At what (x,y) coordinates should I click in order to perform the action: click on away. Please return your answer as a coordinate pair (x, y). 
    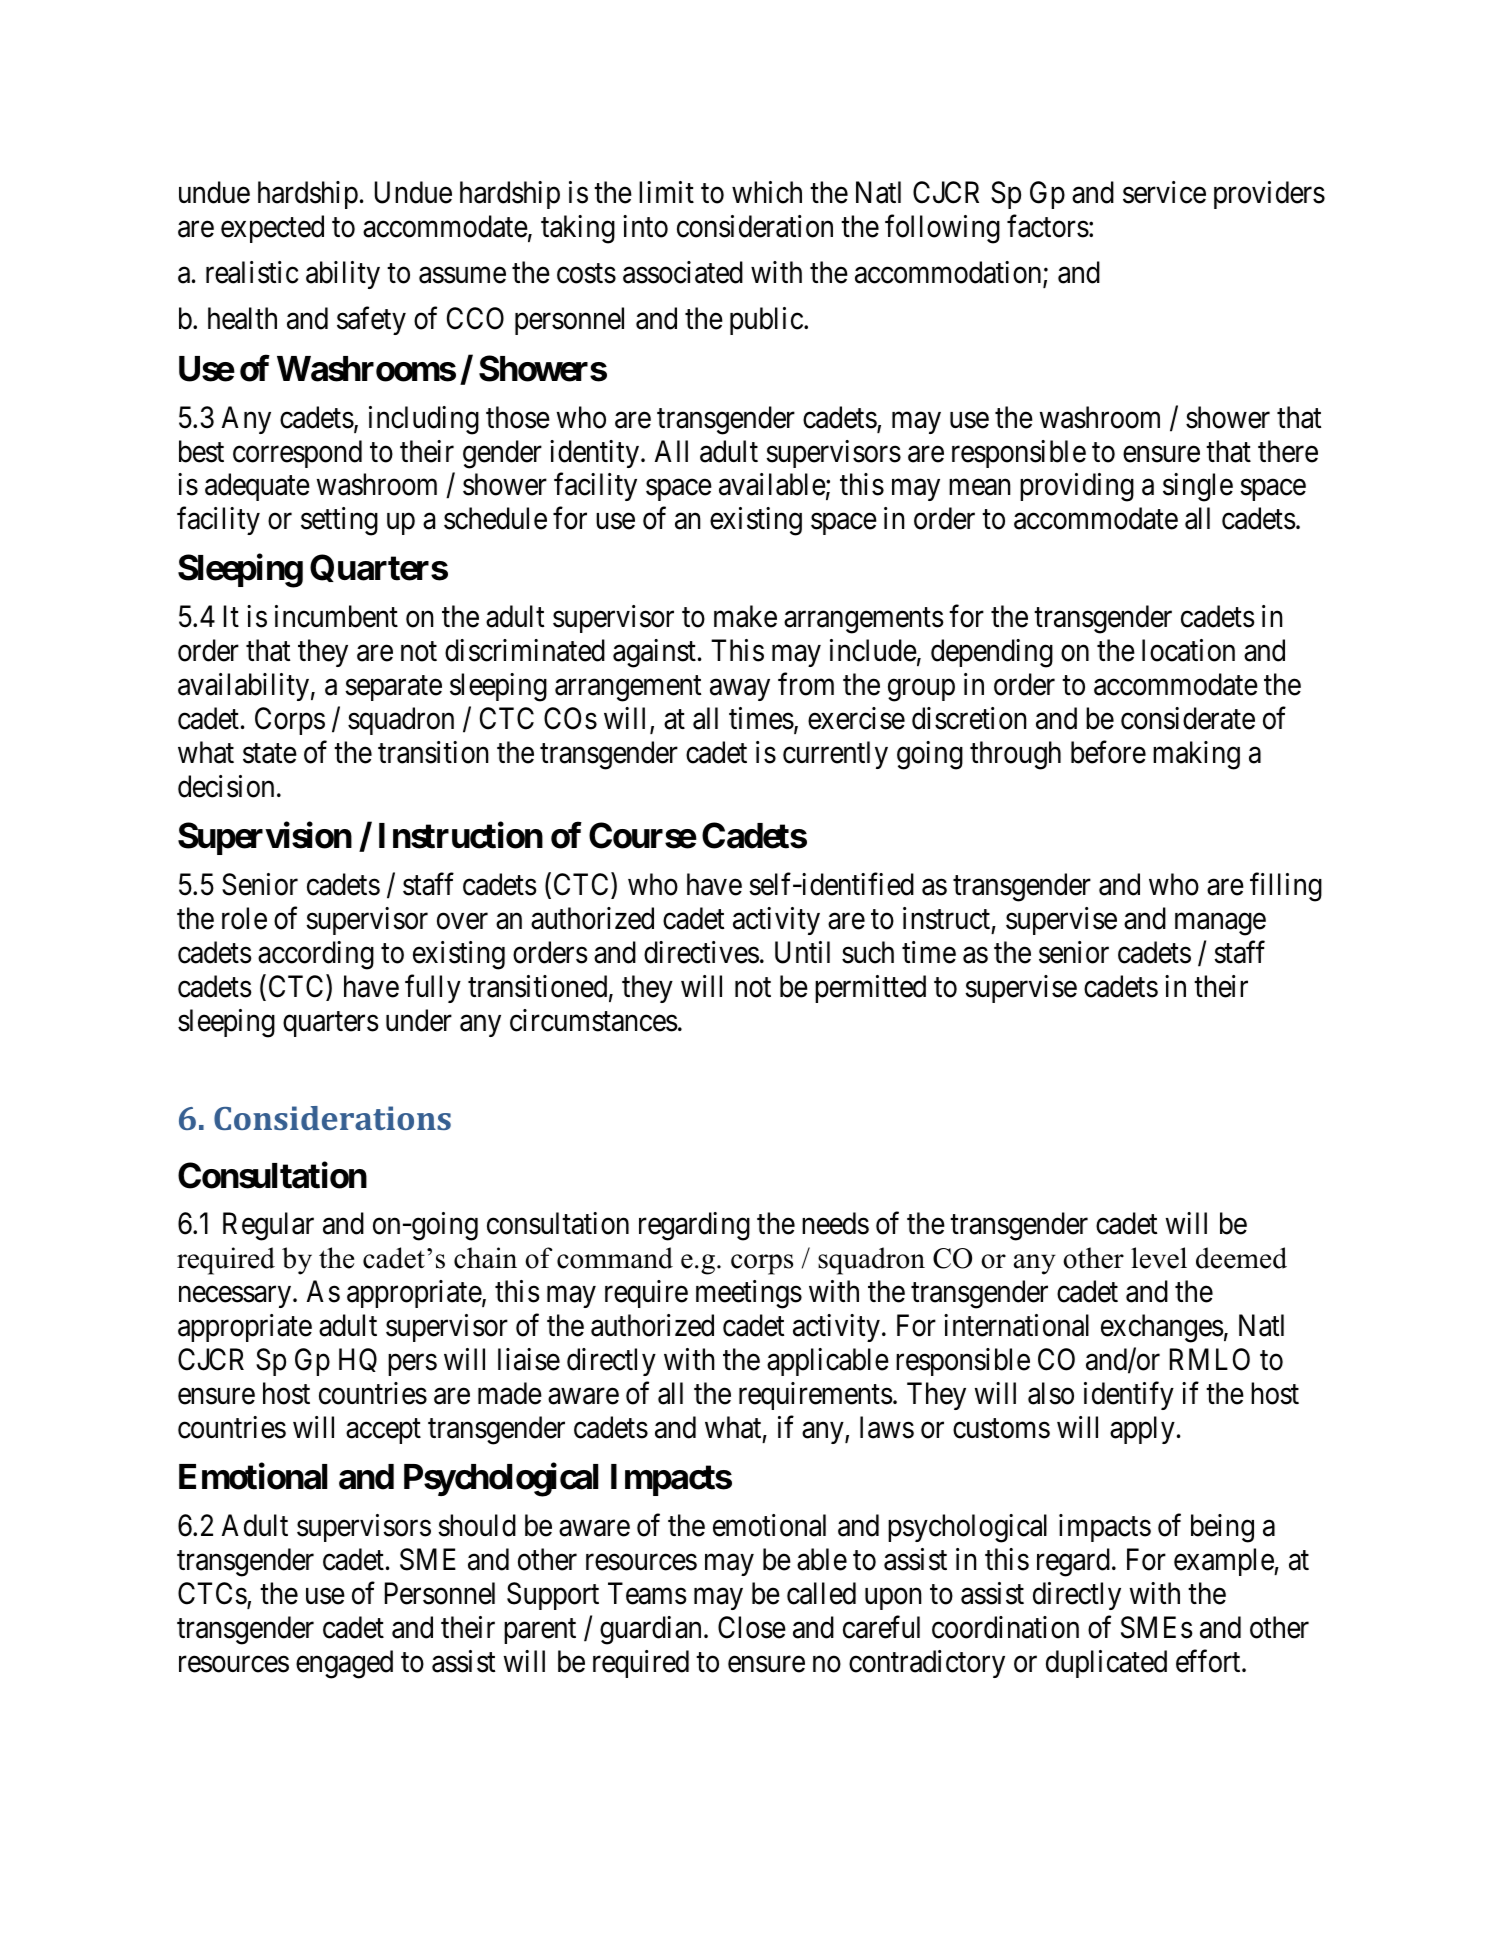
    Looking at the image, I should click on (740, 690).
